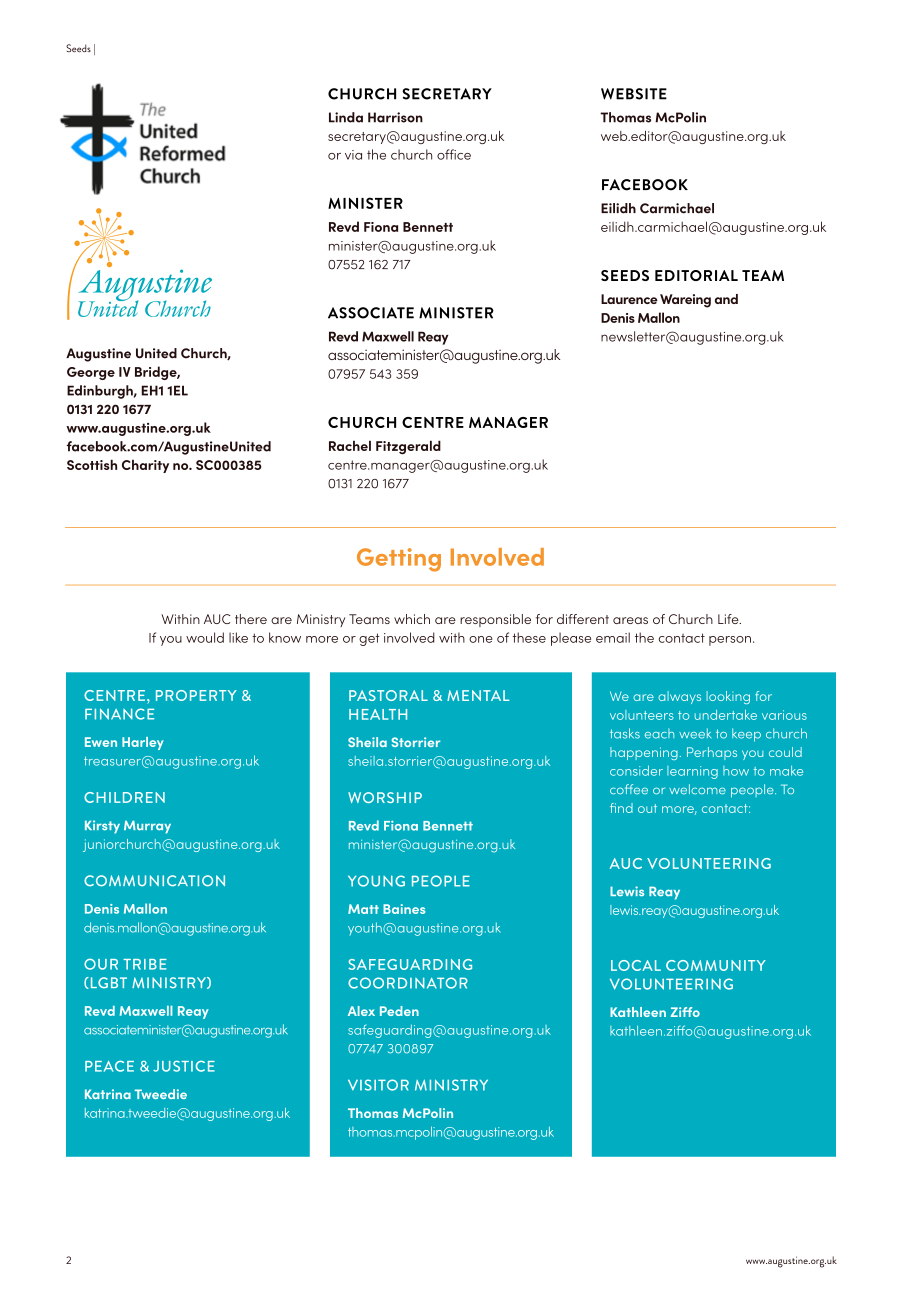 This page has width=924, height=1308. Describe the element at coordinates (395, 117) in the page. I see `Harrison` at that location.
